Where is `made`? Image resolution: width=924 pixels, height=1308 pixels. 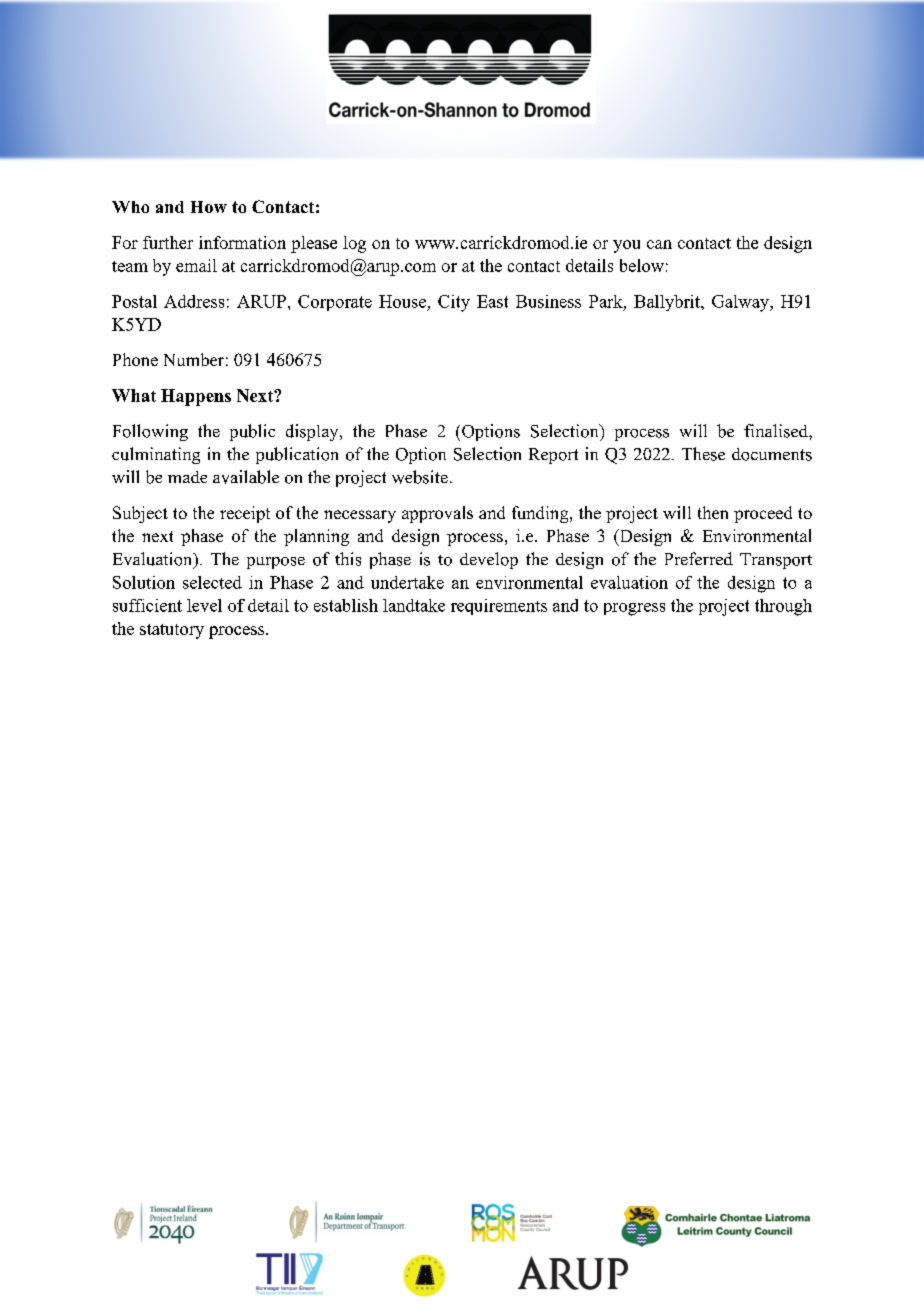 made is located at coordinates (187, 477).
